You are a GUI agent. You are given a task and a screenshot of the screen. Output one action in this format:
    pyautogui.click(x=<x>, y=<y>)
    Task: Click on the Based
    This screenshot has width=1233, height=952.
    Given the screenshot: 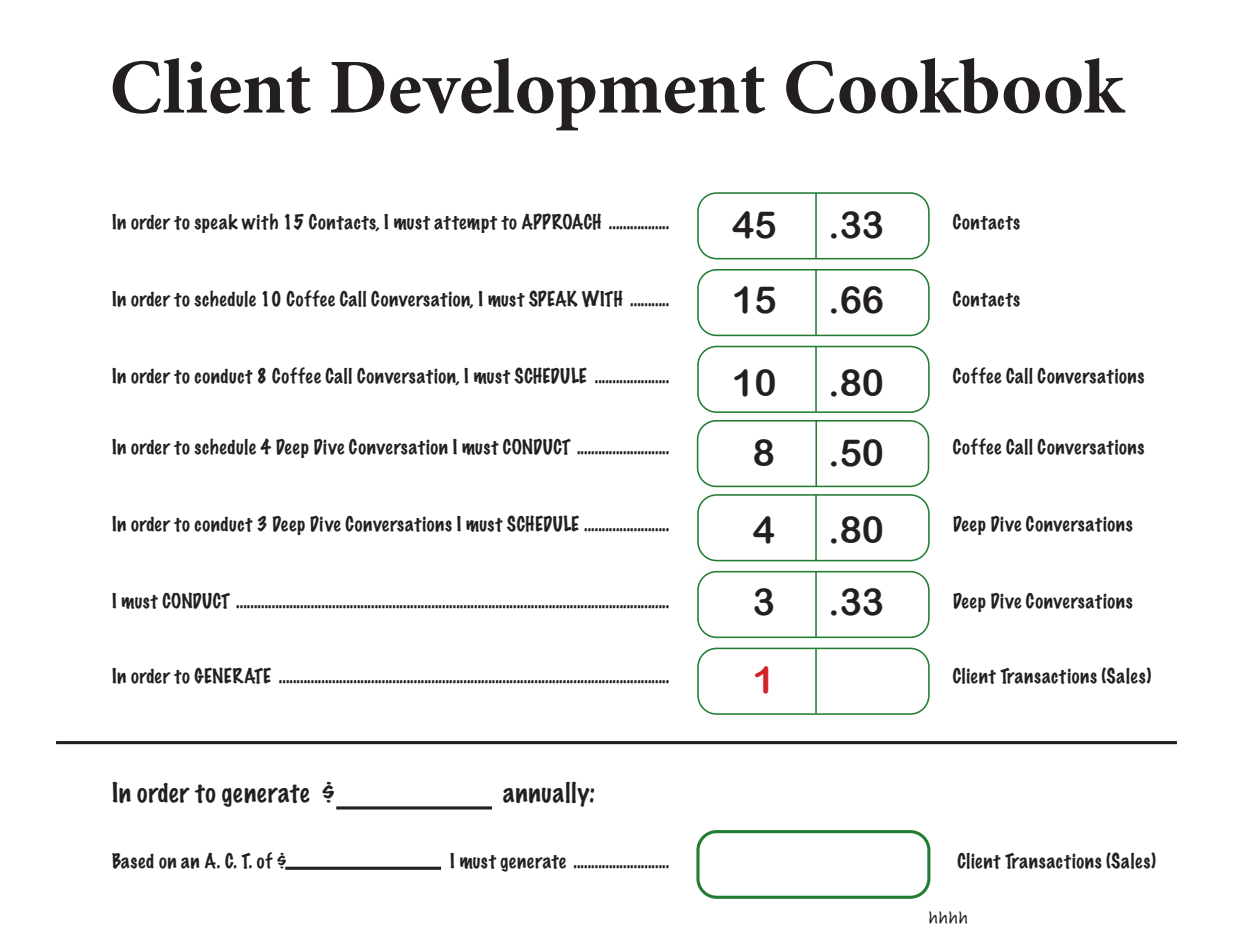 What is the action you would take?
    pyautogui.click(x=133, y=861)
